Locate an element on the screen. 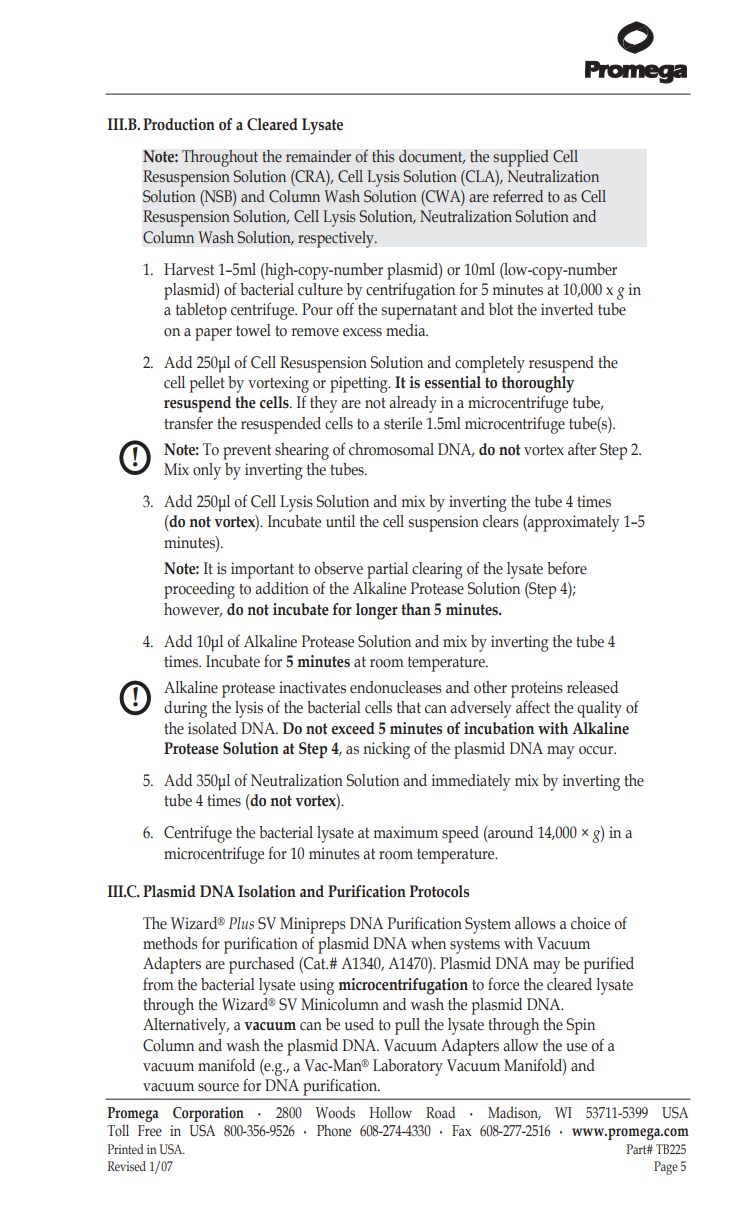 The width and height of the screenshot is (743, 1205). thoroughly is located at coordinates (538, 384).
